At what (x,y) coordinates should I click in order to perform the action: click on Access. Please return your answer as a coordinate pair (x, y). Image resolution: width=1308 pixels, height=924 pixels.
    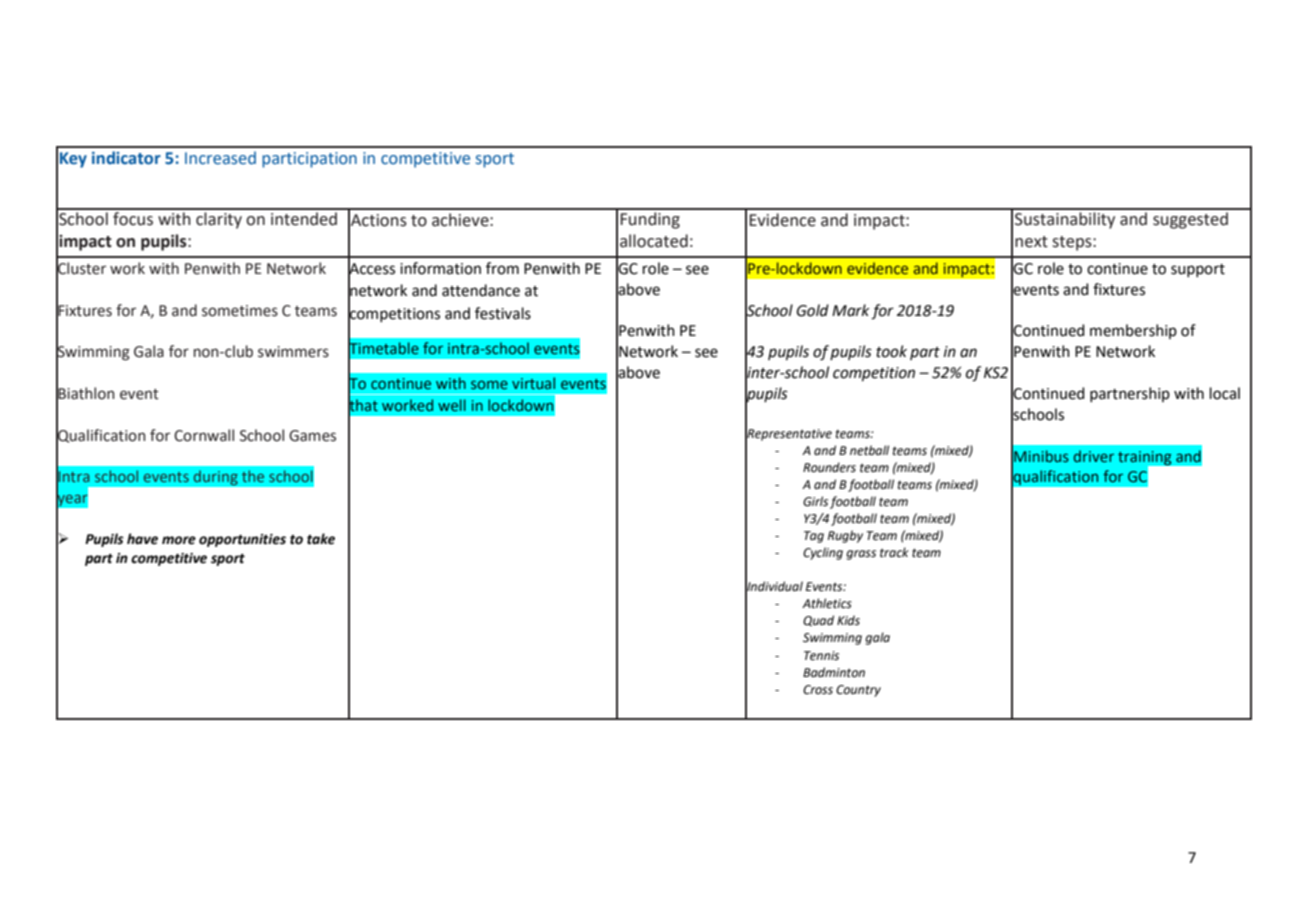
    Looking at the image, I should click on (371, 269).
